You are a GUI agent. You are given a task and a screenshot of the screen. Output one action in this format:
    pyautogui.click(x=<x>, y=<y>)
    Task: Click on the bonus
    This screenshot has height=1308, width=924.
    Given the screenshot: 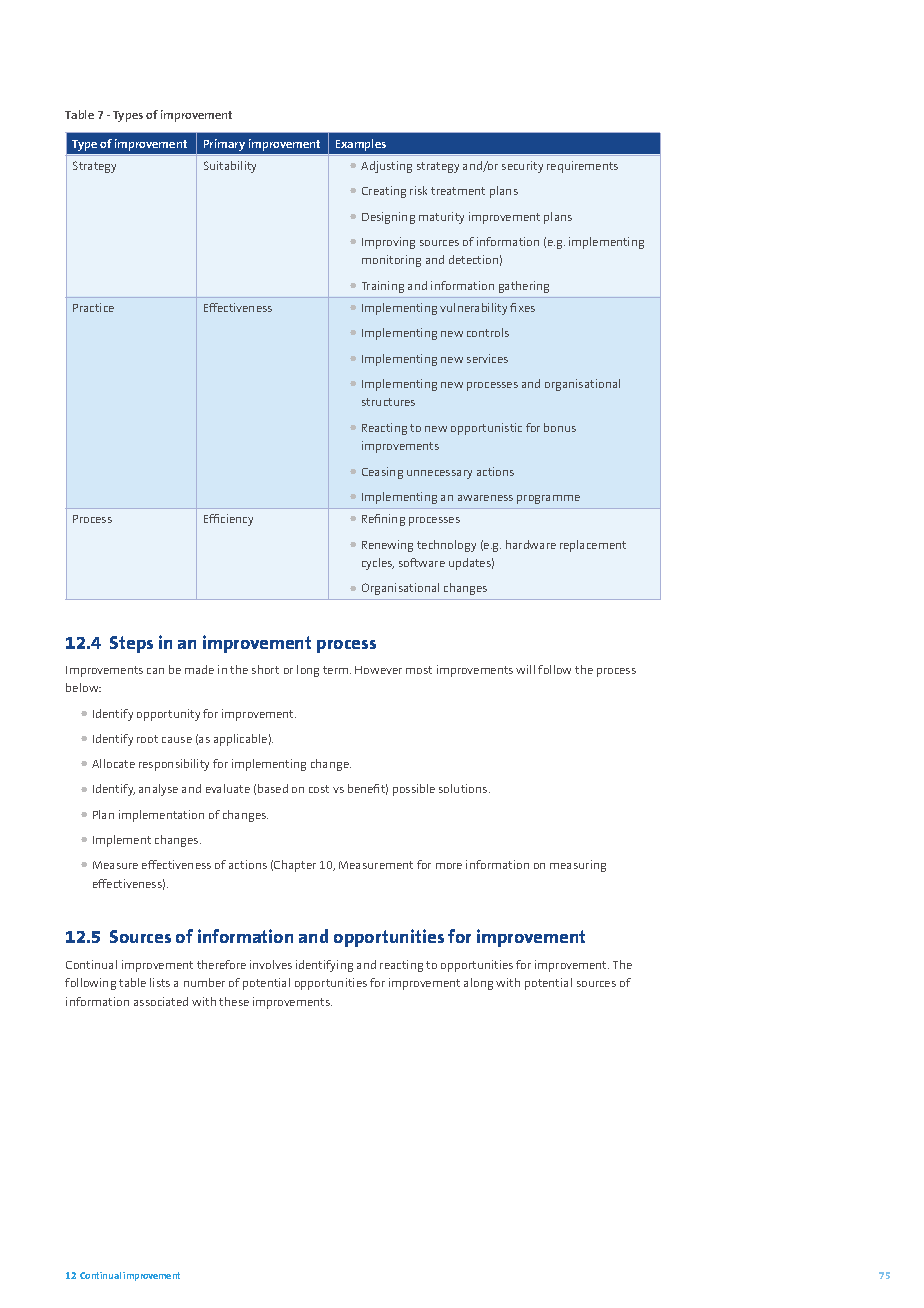 What is the action you would take?
    pyautogui.click(x=560, y=427)
